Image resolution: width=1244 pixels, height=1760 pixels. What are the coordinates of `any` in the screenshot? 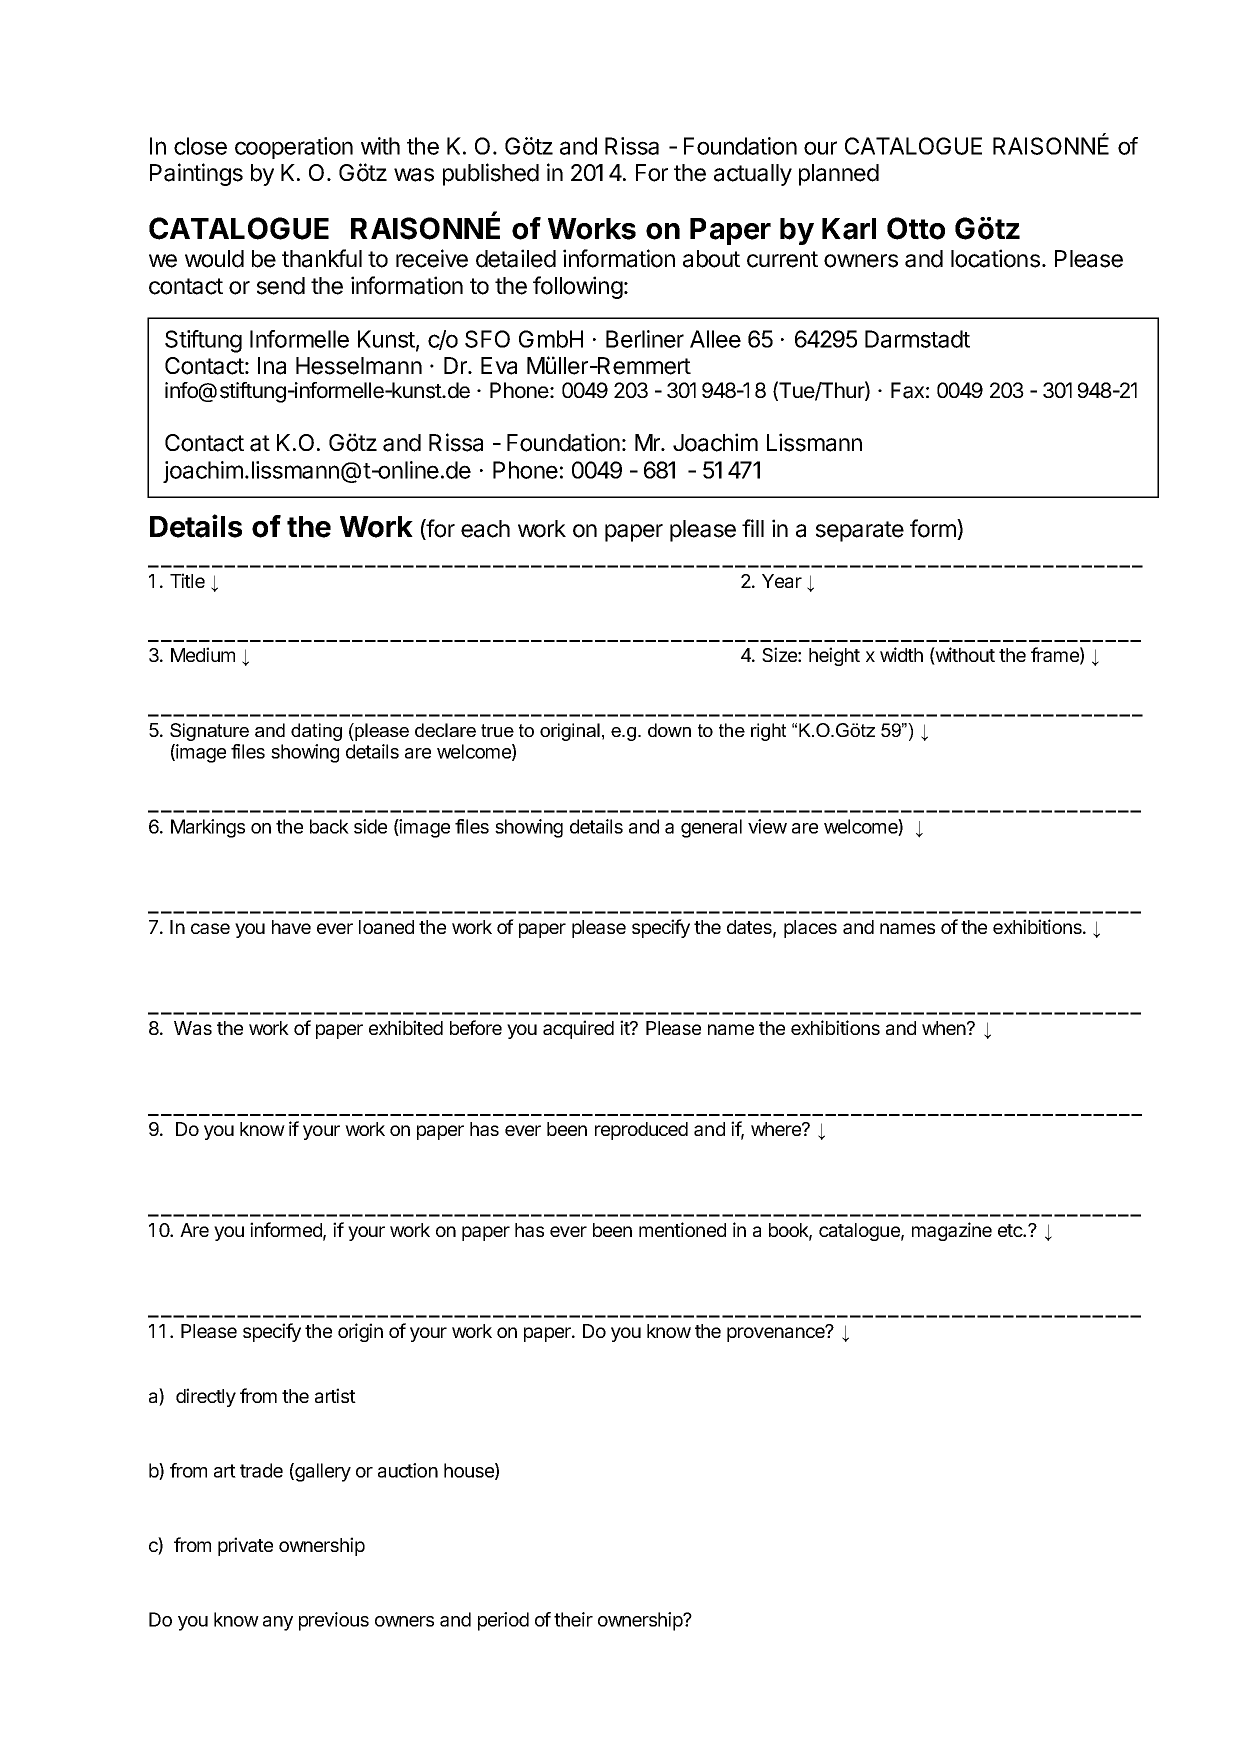 It's located at (278, 1623).
